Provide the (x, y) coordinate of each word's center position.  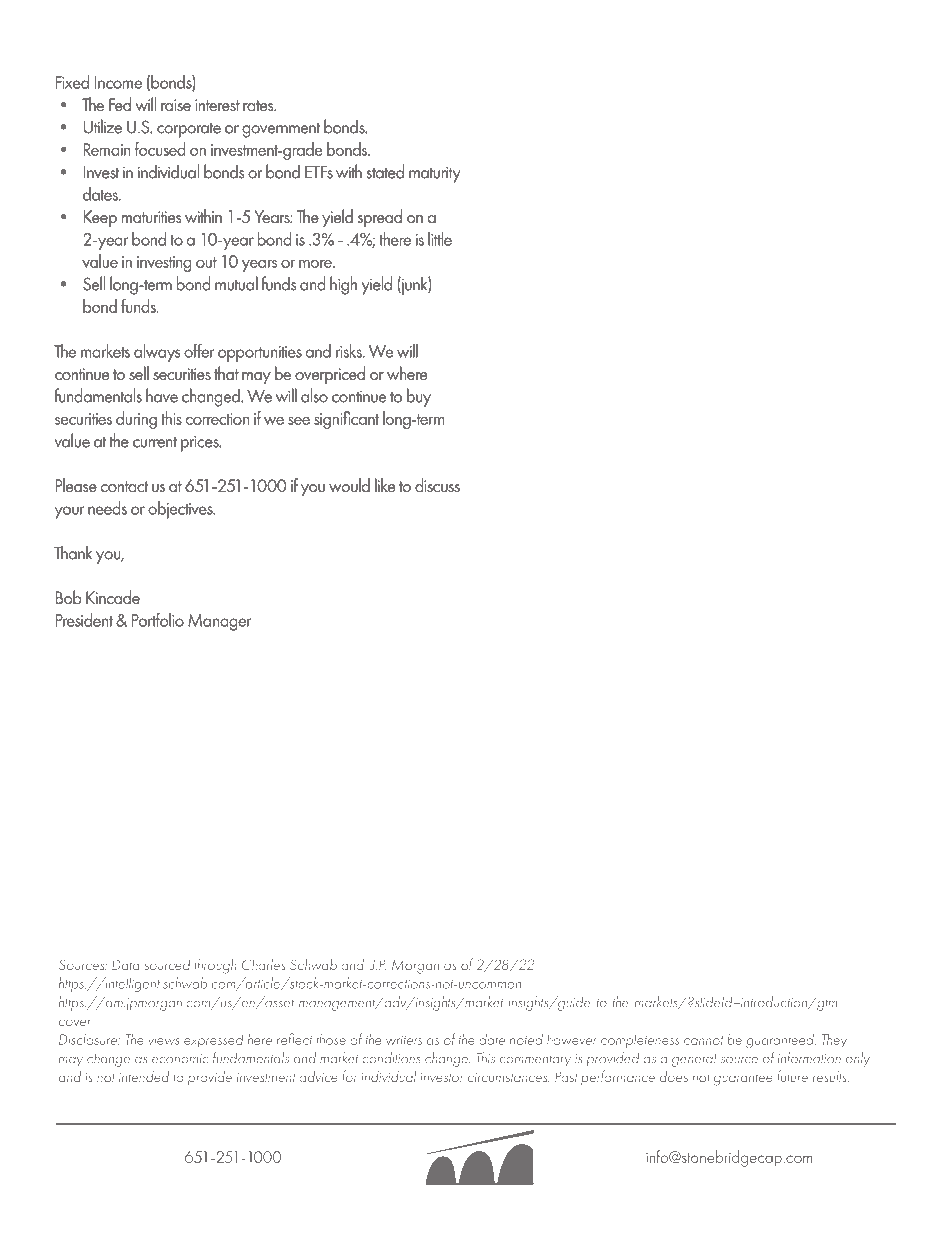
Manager (220, 622)
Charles (263, 964)
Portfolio (158, 620)
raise (176, 105)
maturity (435, 174)
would (349, 485)
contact (124, 486)
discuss (437, 485)
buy (419, 397)
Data (126, 964)
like (385, 485)
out (206, 262)
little (440, 239)
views (164, 1040)
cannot (704, 1040)
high (343, 285)
